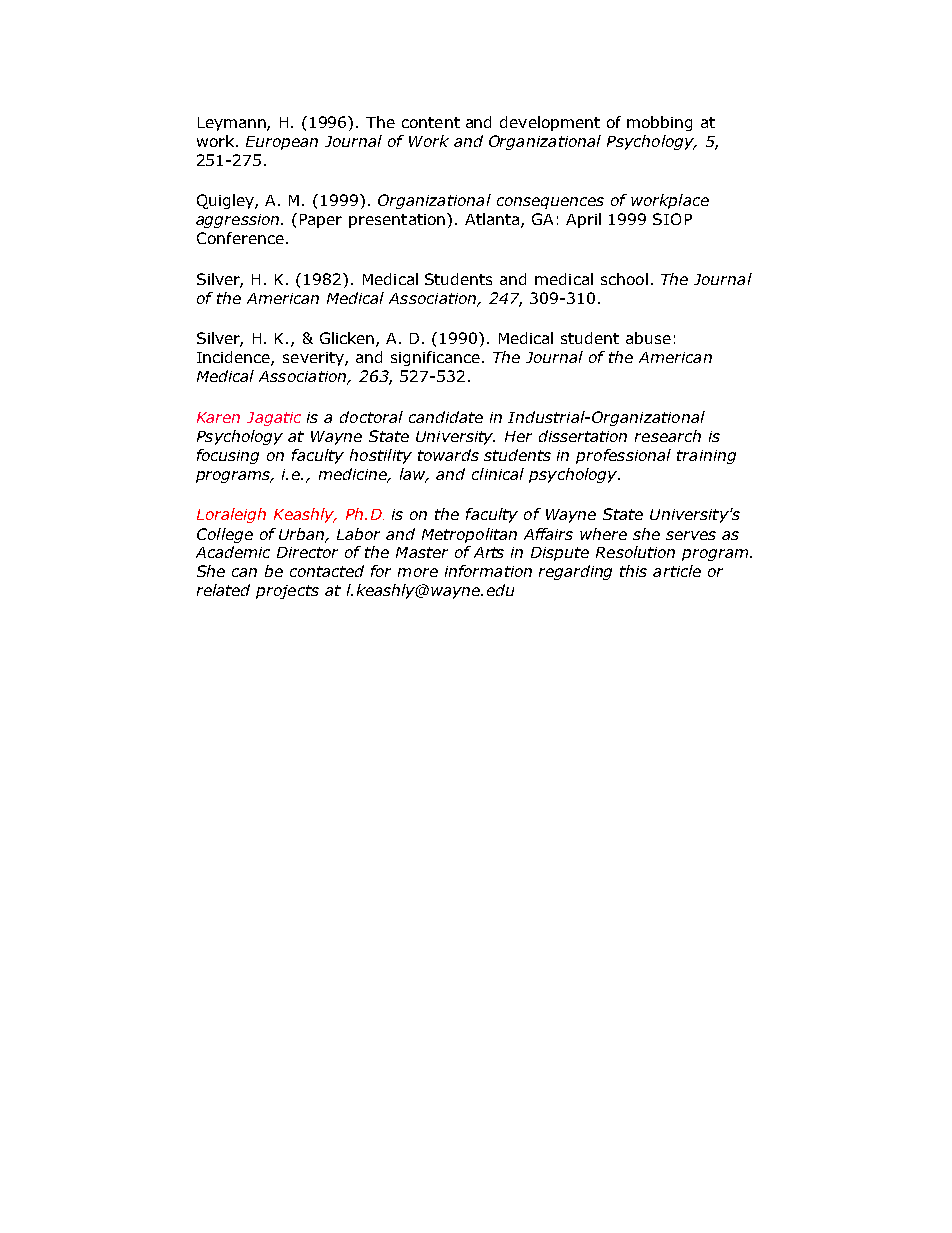 Image resolution: width=952 pixels, height=1233 pixels. I want to click on school, so click(624, 279).
